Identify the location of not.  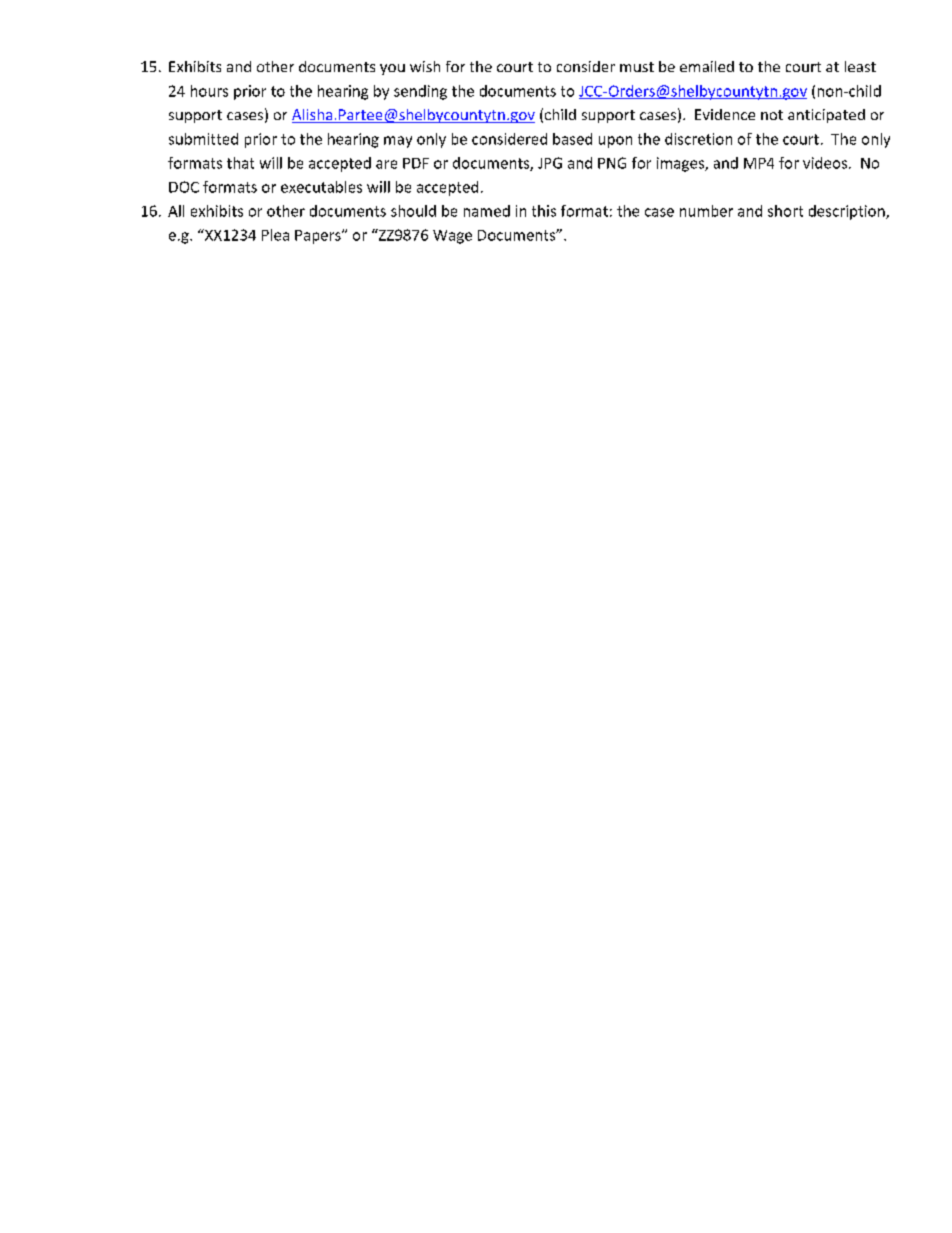
(772, 115).
